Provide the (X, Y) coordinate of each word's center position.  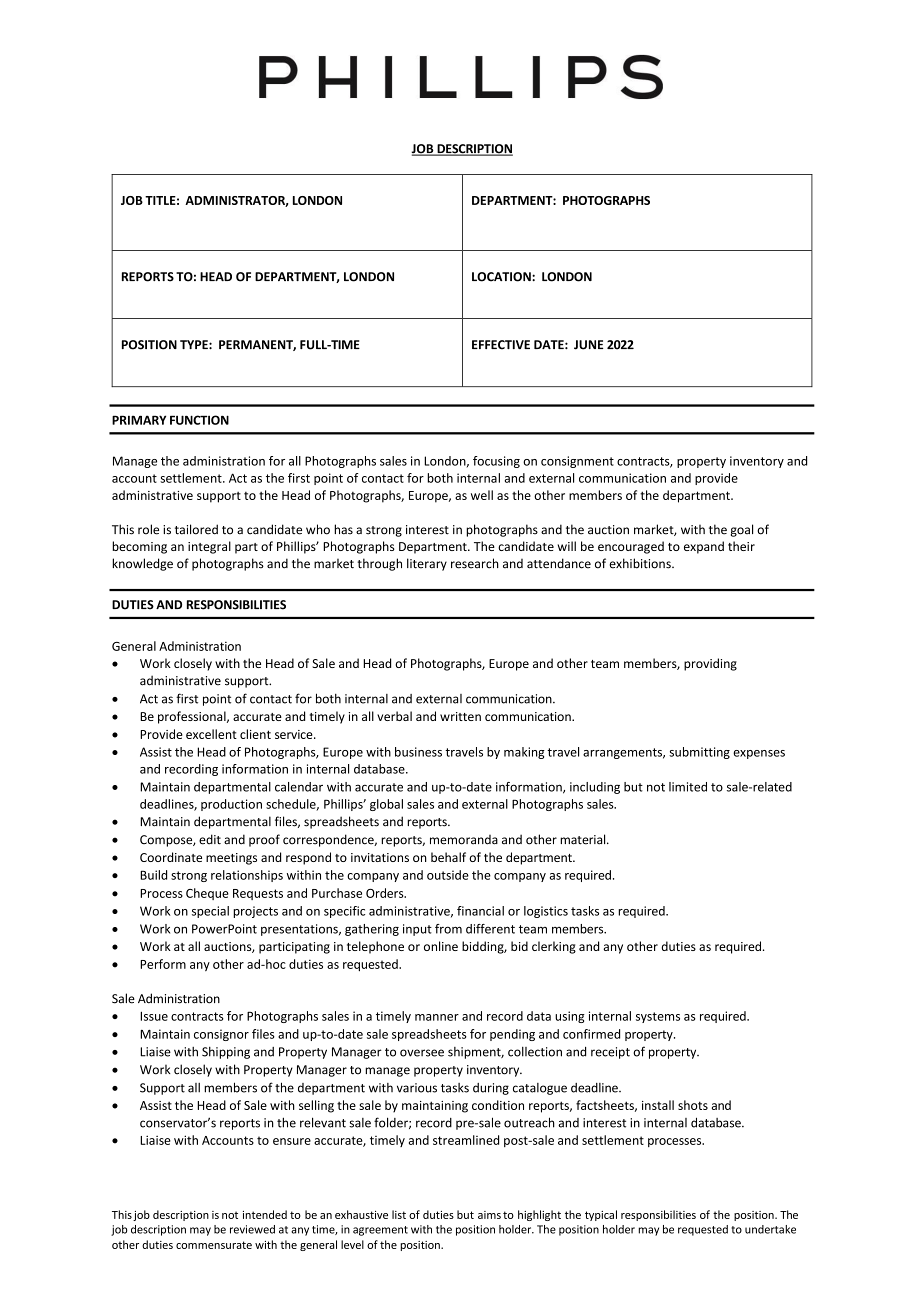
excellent (211, 734)
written (460, 716)
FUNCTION (199, 420)
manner (437, 1017)
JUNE (588, 345)
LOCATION (502, 277)
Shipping (226, 1053)
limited (688, 787)
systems (658, 1017)
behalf (448, 857)
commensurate (214, 1245)
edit (210, 839)
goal (742, 530)
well (482, 495)
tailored (196, 529)
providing (710, 664)
